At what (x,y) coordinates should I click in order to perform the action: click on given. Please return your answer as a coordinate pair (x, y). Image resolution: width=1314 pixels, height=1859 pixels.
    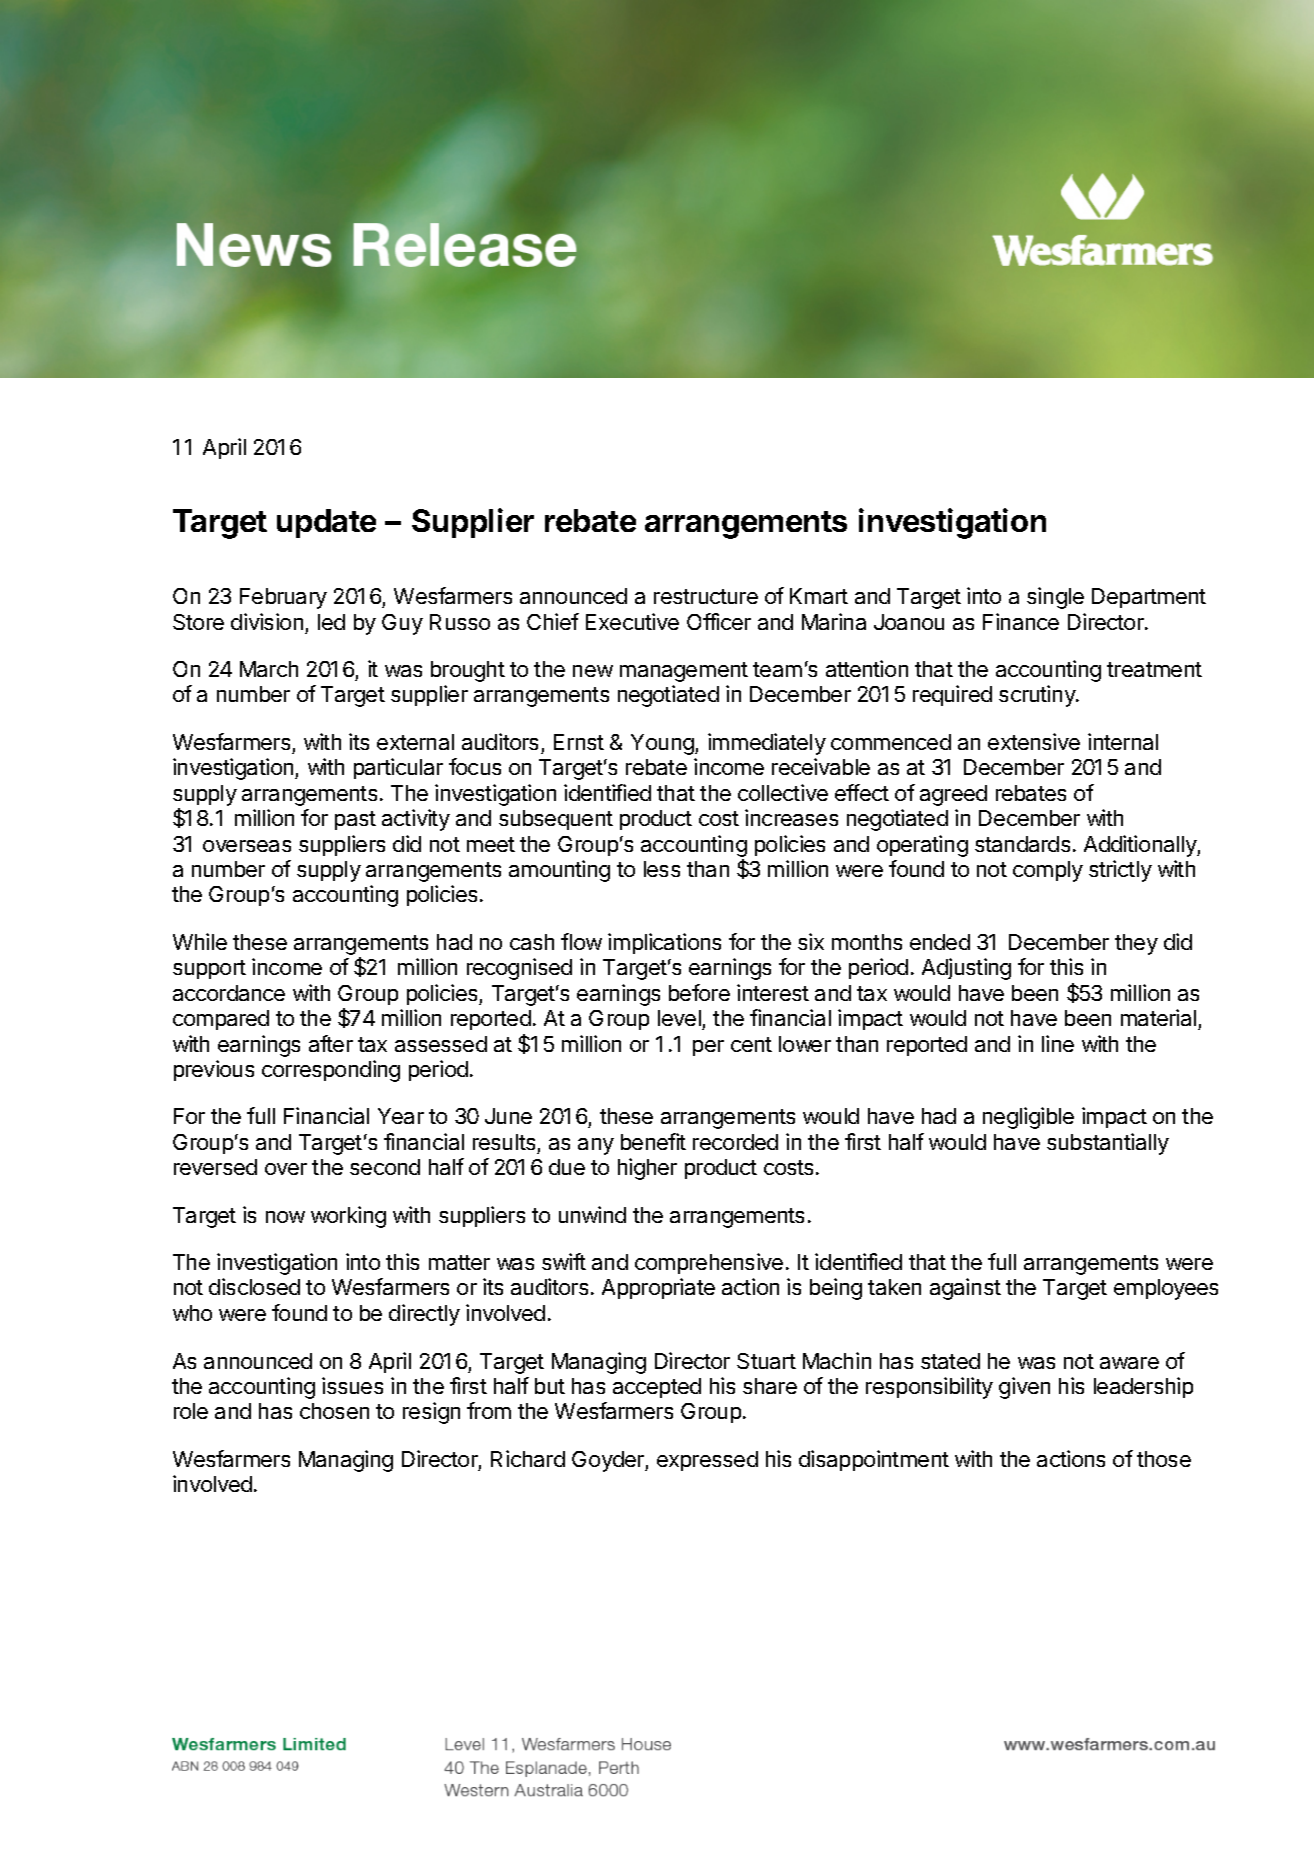
    Looking at the image, I should click on (1024, 1388).
